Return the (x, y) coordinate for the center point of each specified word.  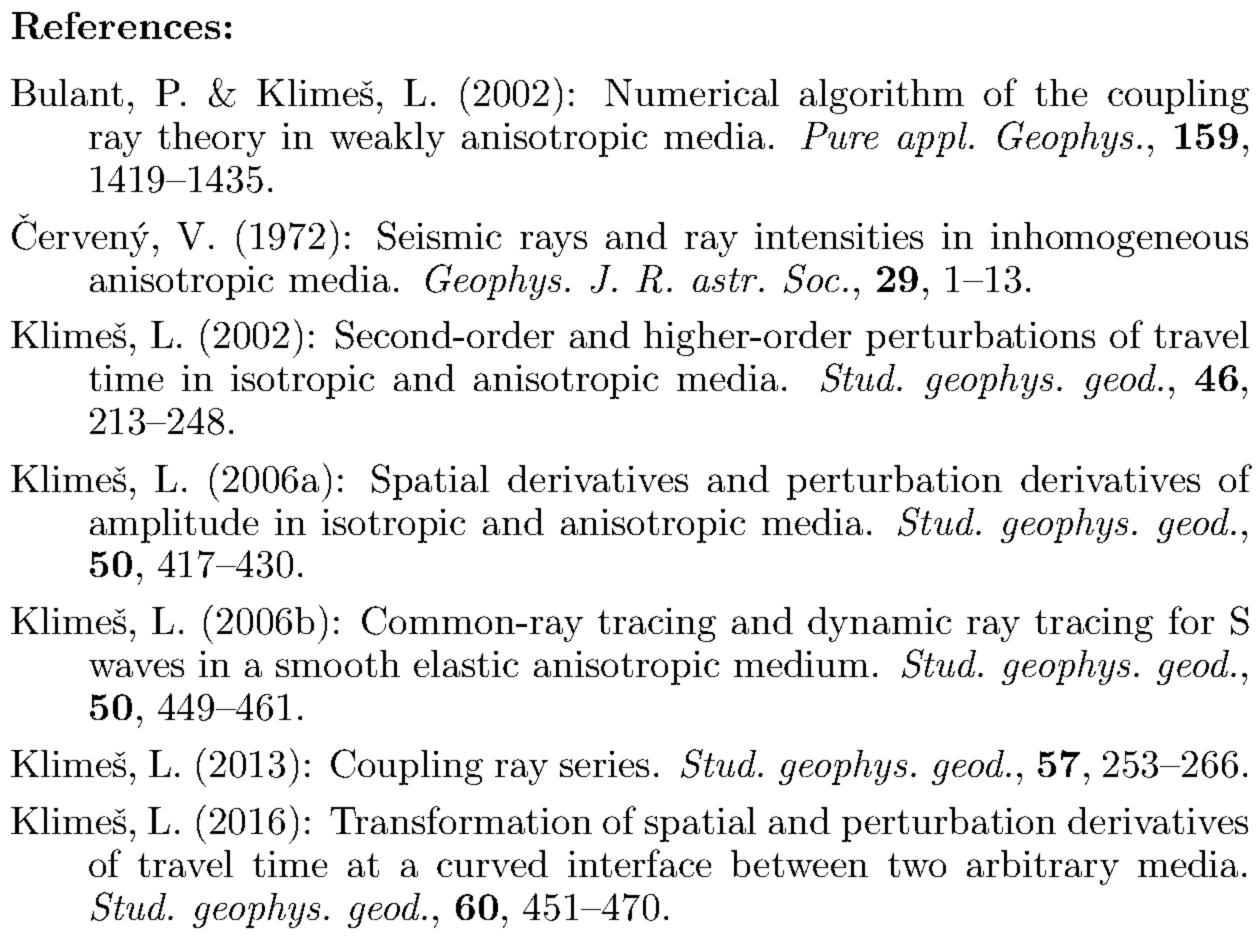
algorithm (882, 96)
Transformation (461, 820)
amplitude (174, 525)
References (116, 25)
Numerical (692, 92)
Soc (811, 278)
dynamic (879, 624)
